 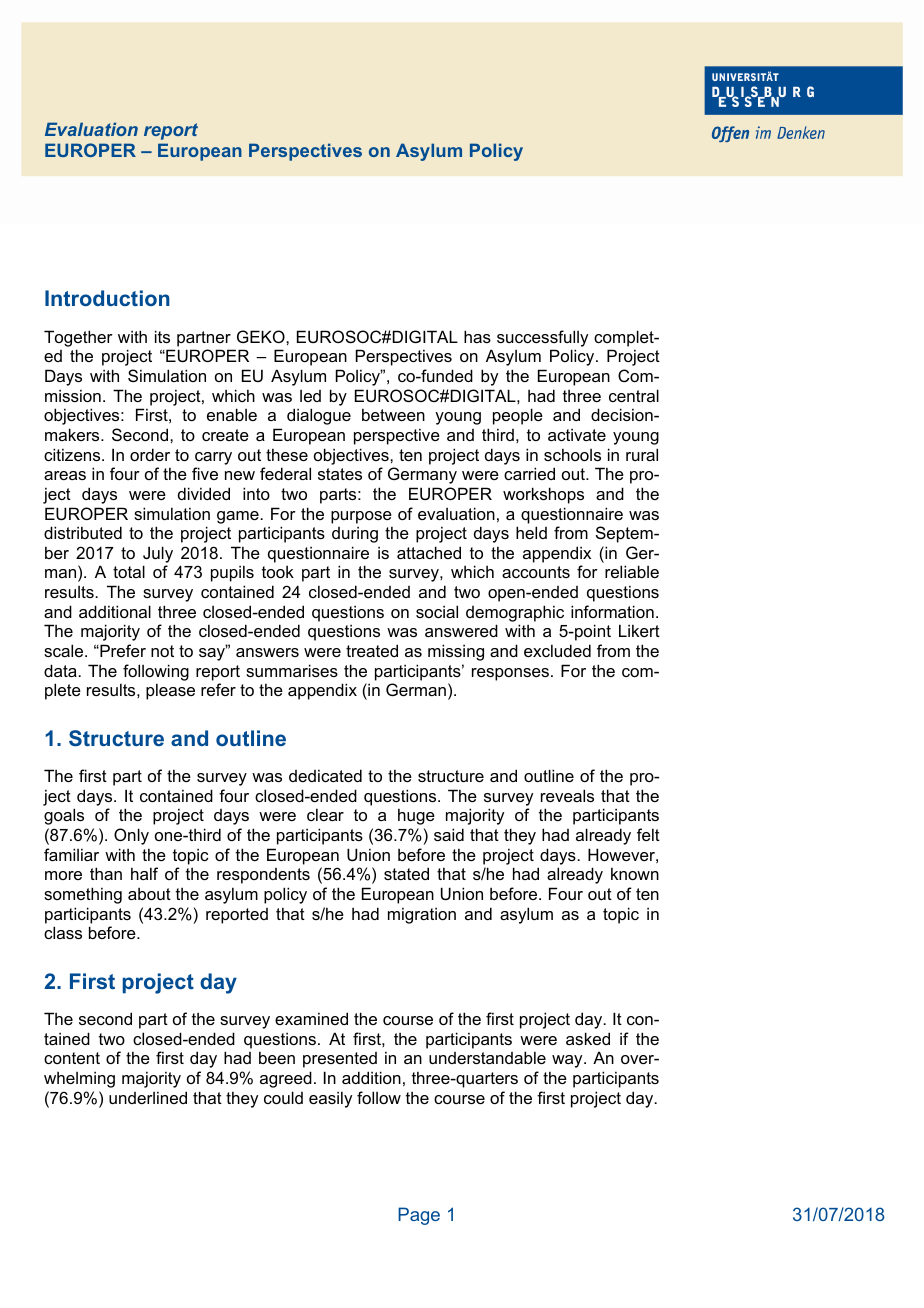 What do you see at coordinates (419, 1216) in the screenshot?
I see `Page` at bounding box center [419, 1216].
